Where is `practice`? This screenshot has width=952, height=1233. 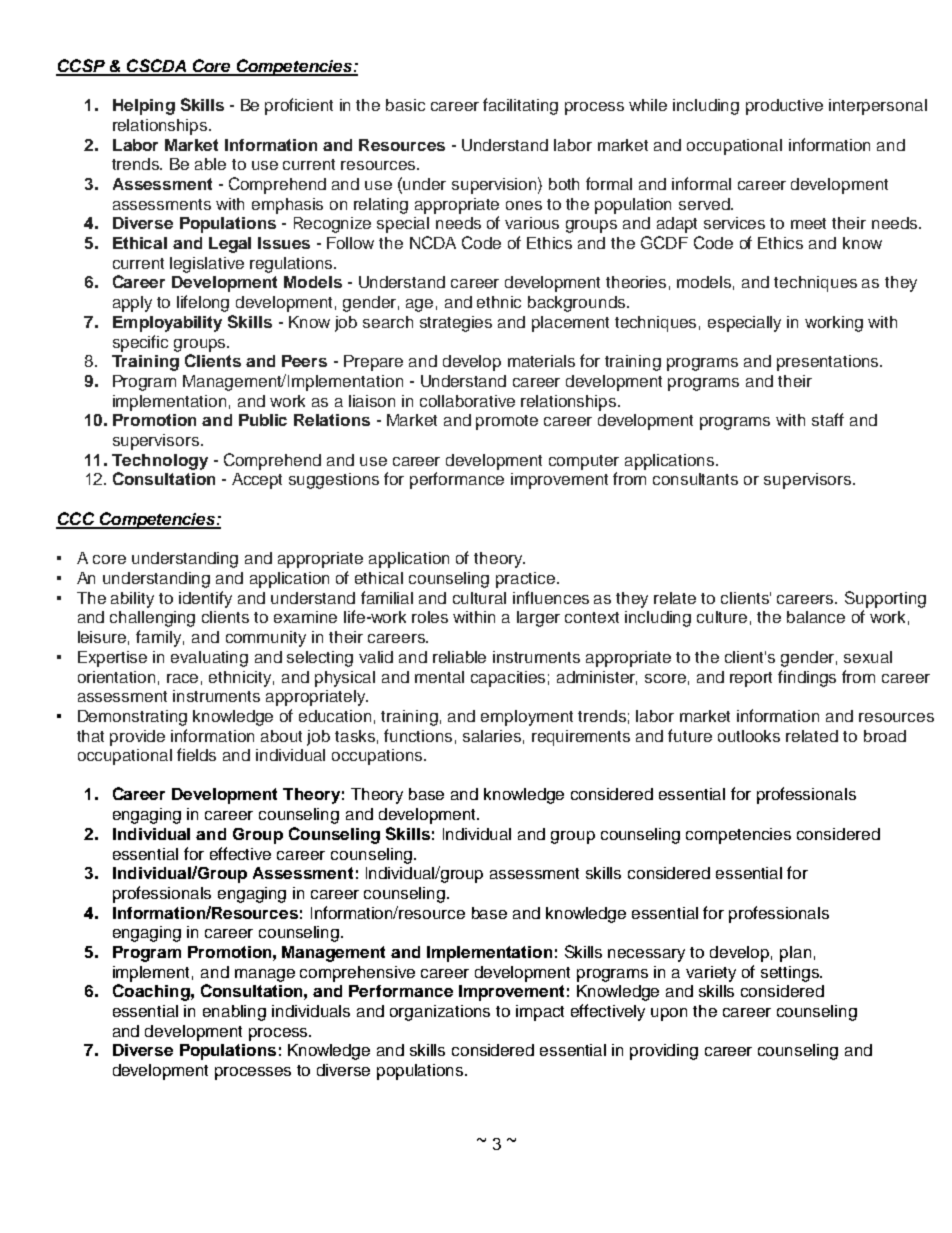
practice is located at coordinates (527, 580).
